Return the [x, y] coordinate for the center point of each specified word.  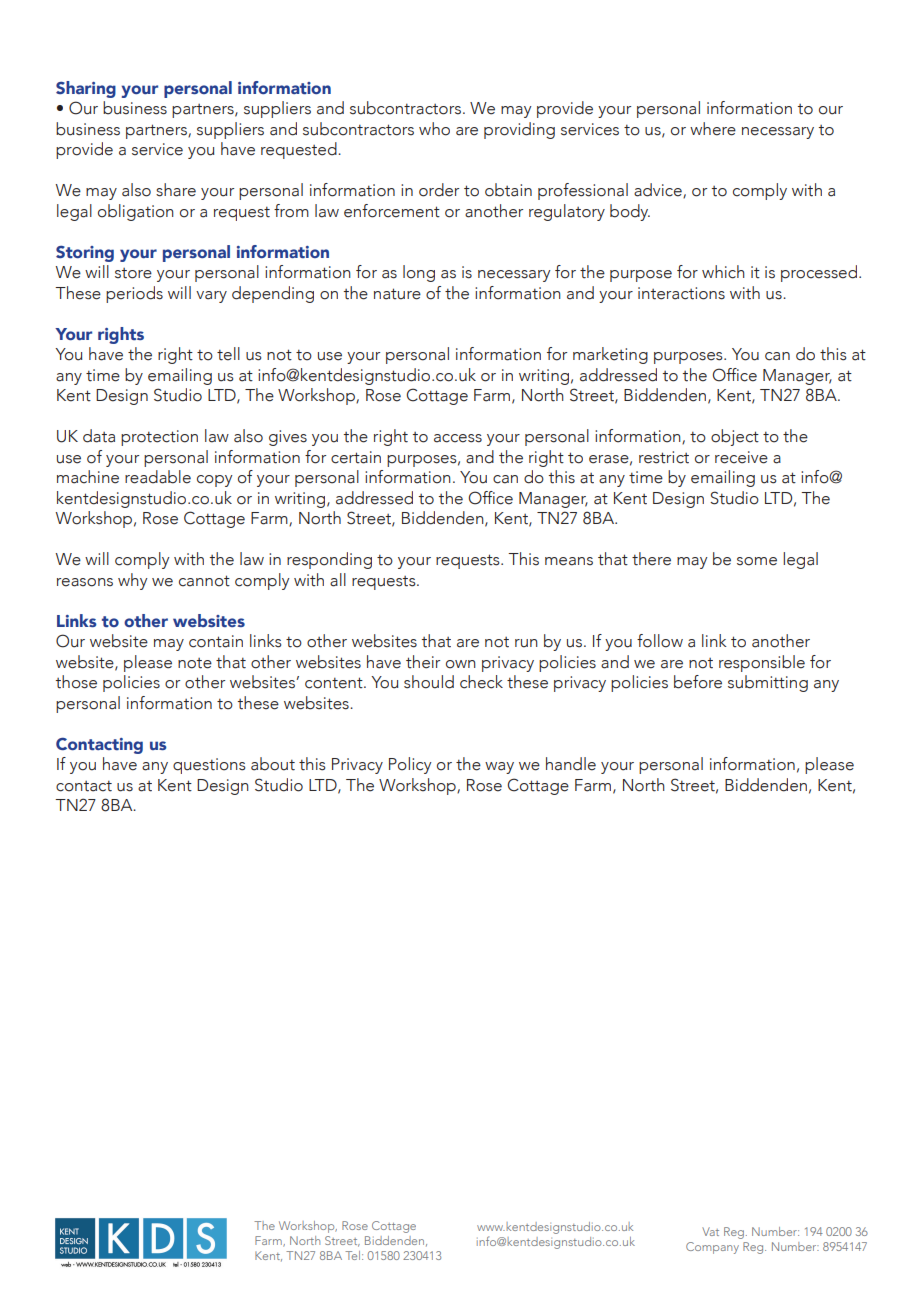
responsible [762, 663]
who [434, 129]
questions [209, 766]
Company [712, 1248]
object [735, 437]
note [195, 663]
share [176, 190]
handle [571, 764]
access [458, 438]
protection [159, 438]
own [461, 664]
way [499, 768]
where [713, 129]
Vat [710, 1231]
